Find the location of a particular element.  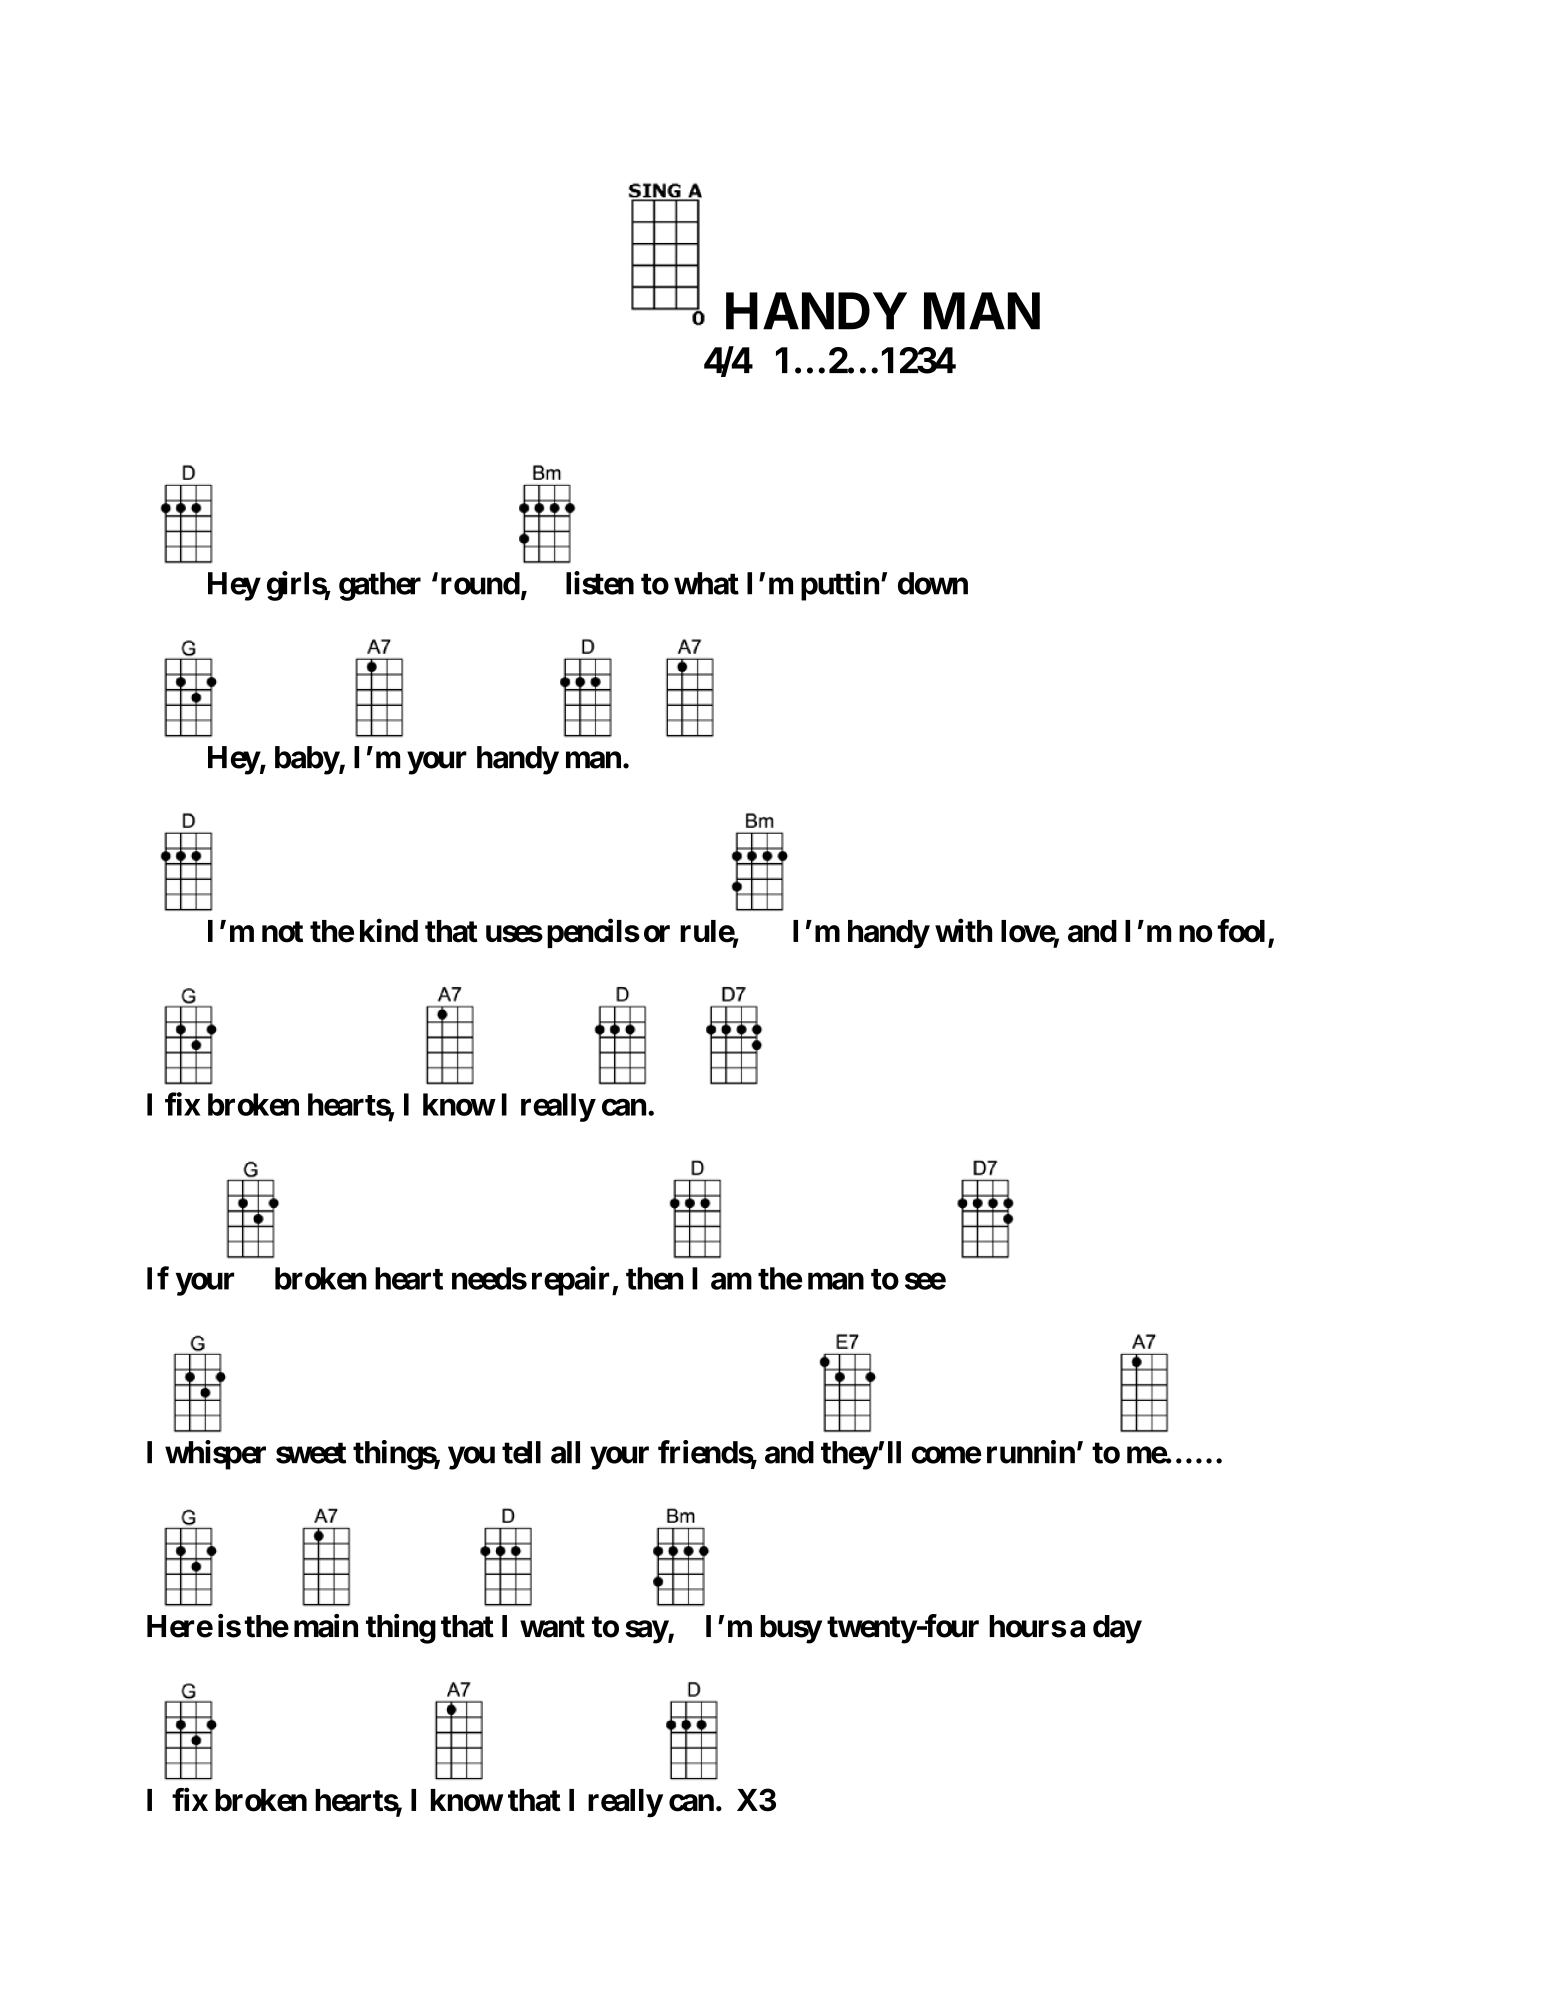

kind is located at coordinates (389, 931).
